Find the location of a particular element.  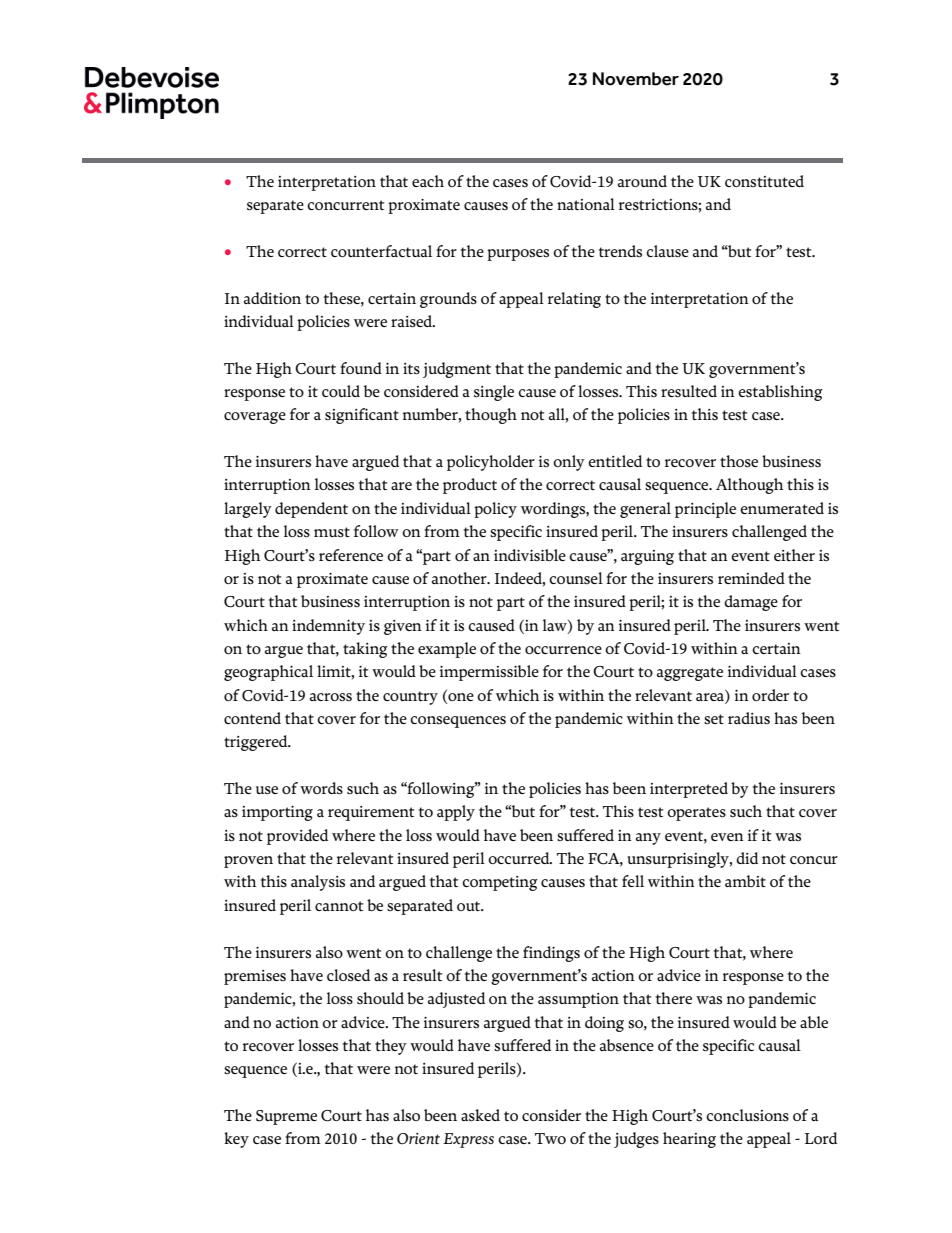

Supreme is located at coordinates (286, 1117).
